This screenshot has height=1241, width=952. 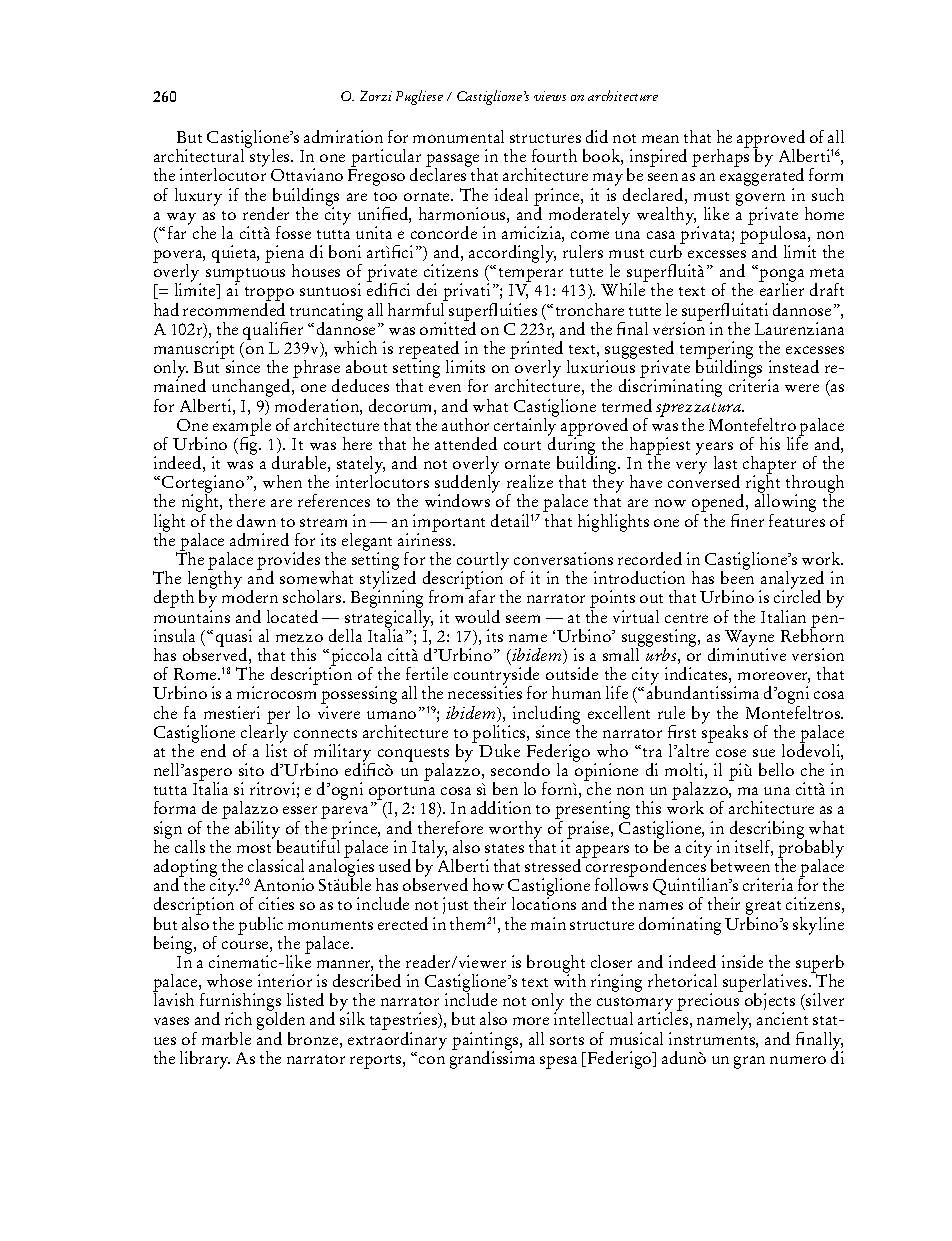 I want to click on monumental, so click(x=458, y=136).
